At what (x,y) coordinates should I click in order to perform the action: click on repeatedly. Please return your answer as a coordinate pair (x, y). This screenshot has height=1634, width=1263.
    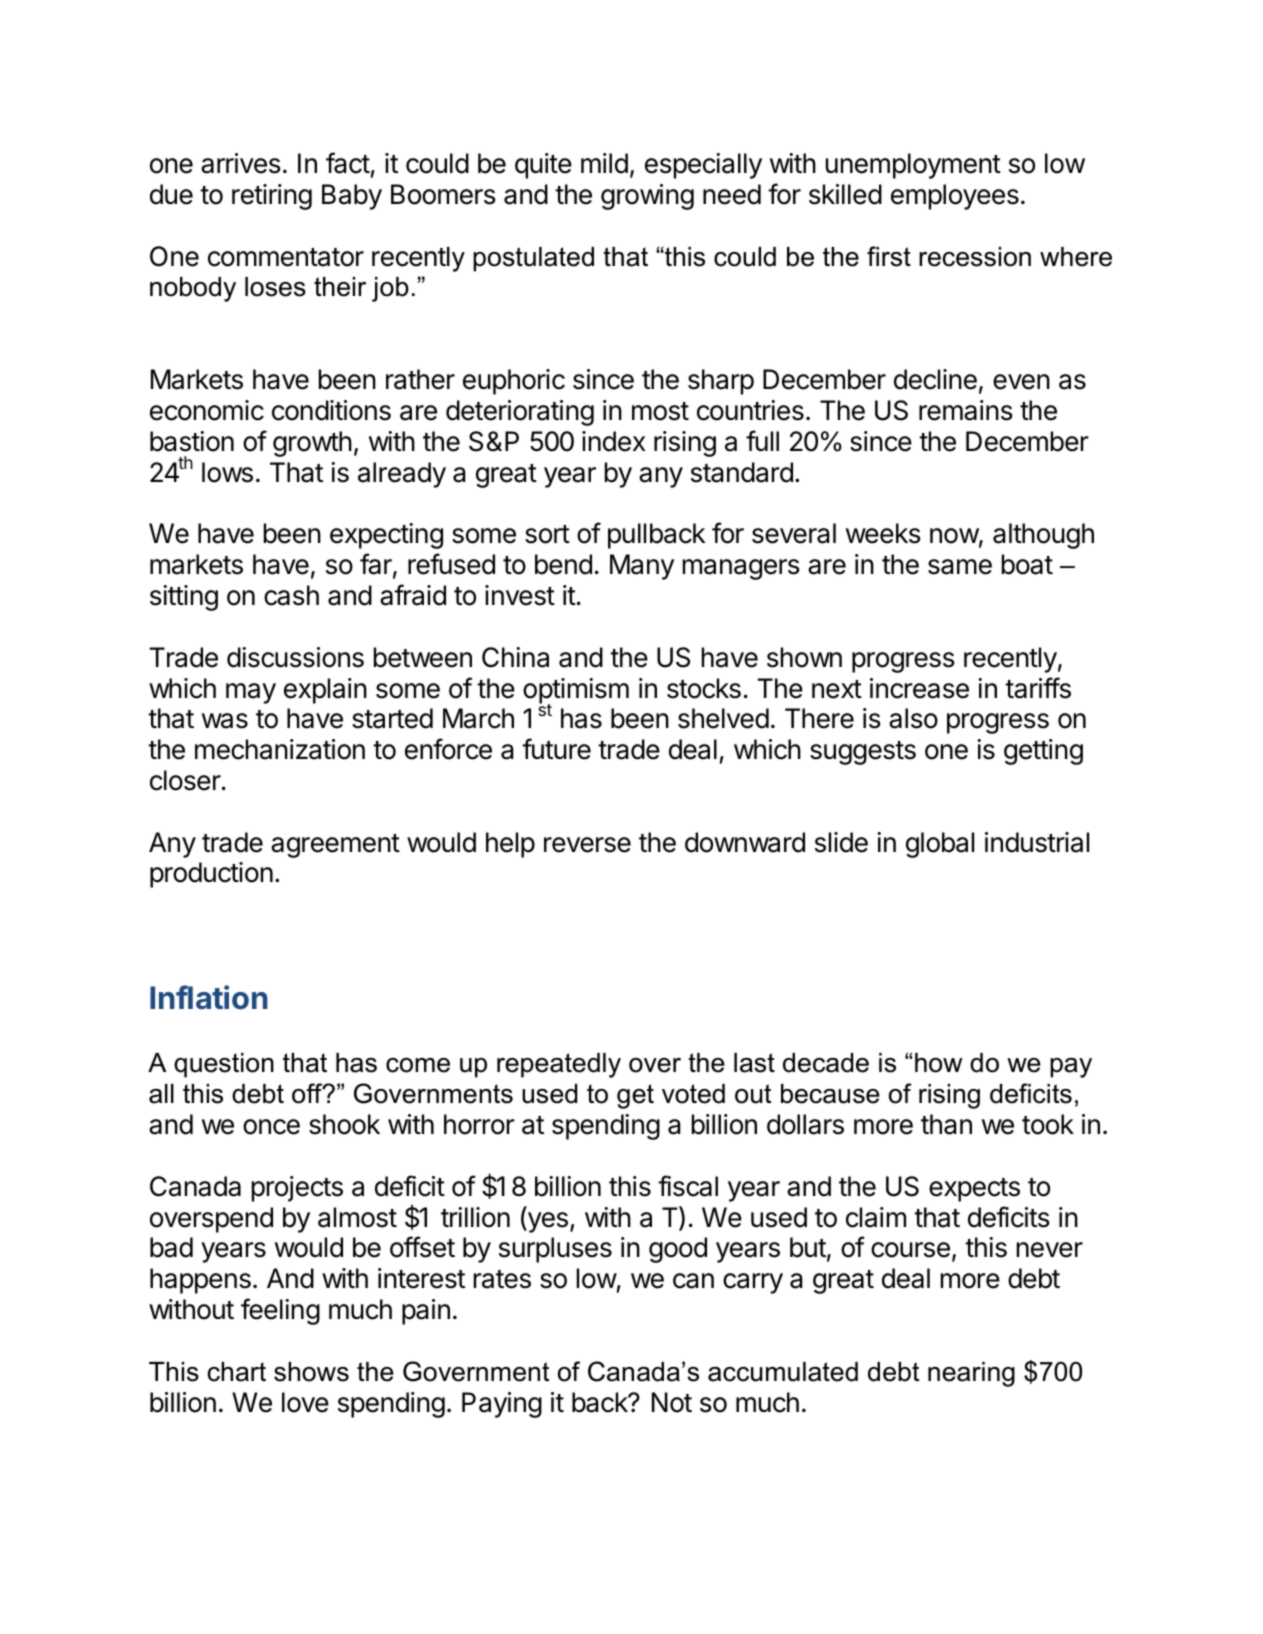
    Looking at the image, I should click on (559, 1065).
